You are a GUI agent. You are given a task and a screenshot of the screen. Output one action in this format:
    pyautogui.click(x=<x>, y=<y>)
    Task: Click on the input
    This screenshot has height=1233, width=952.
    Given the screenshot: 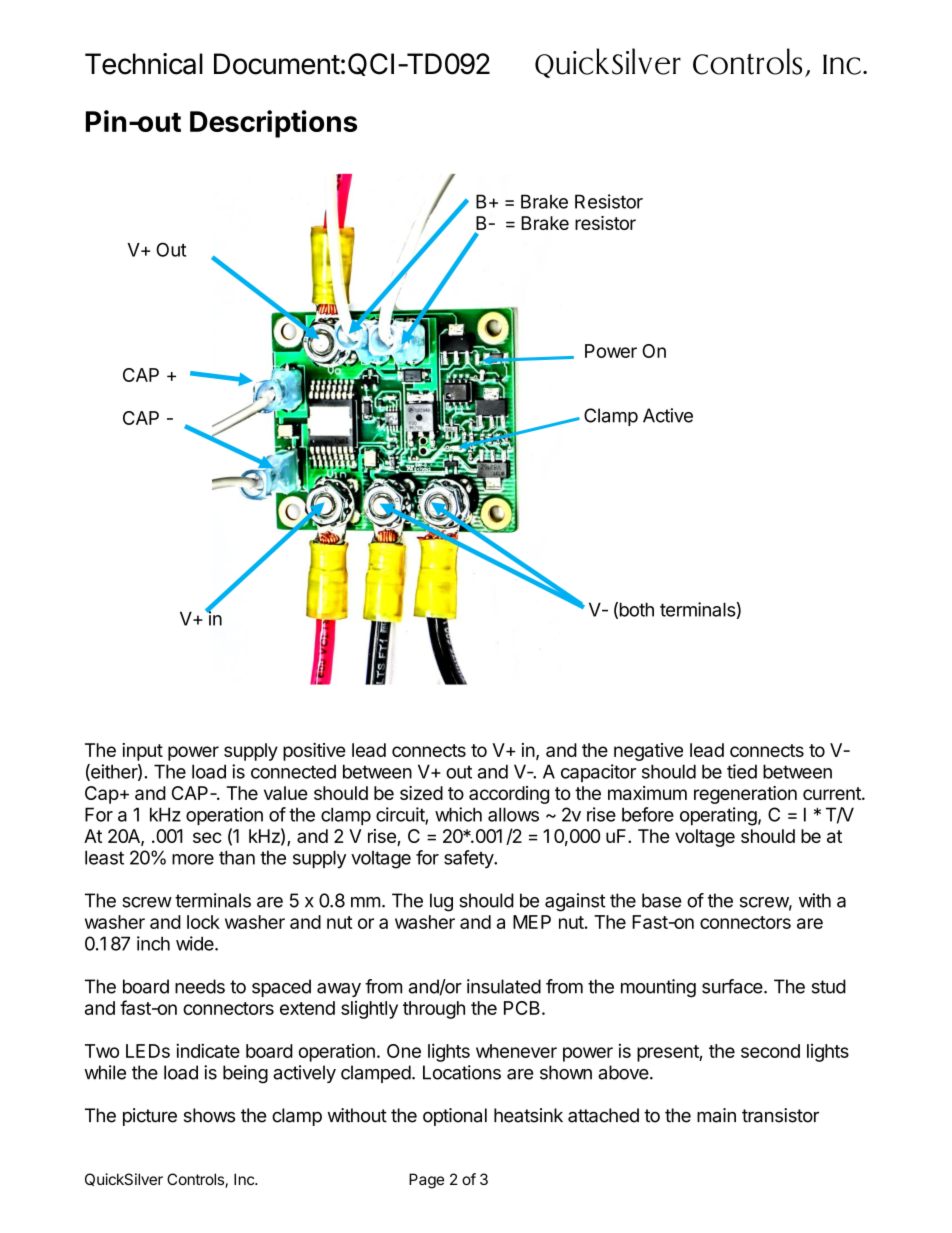 What is the action you would take?
    pyautogui.click(x=142, y=752)
